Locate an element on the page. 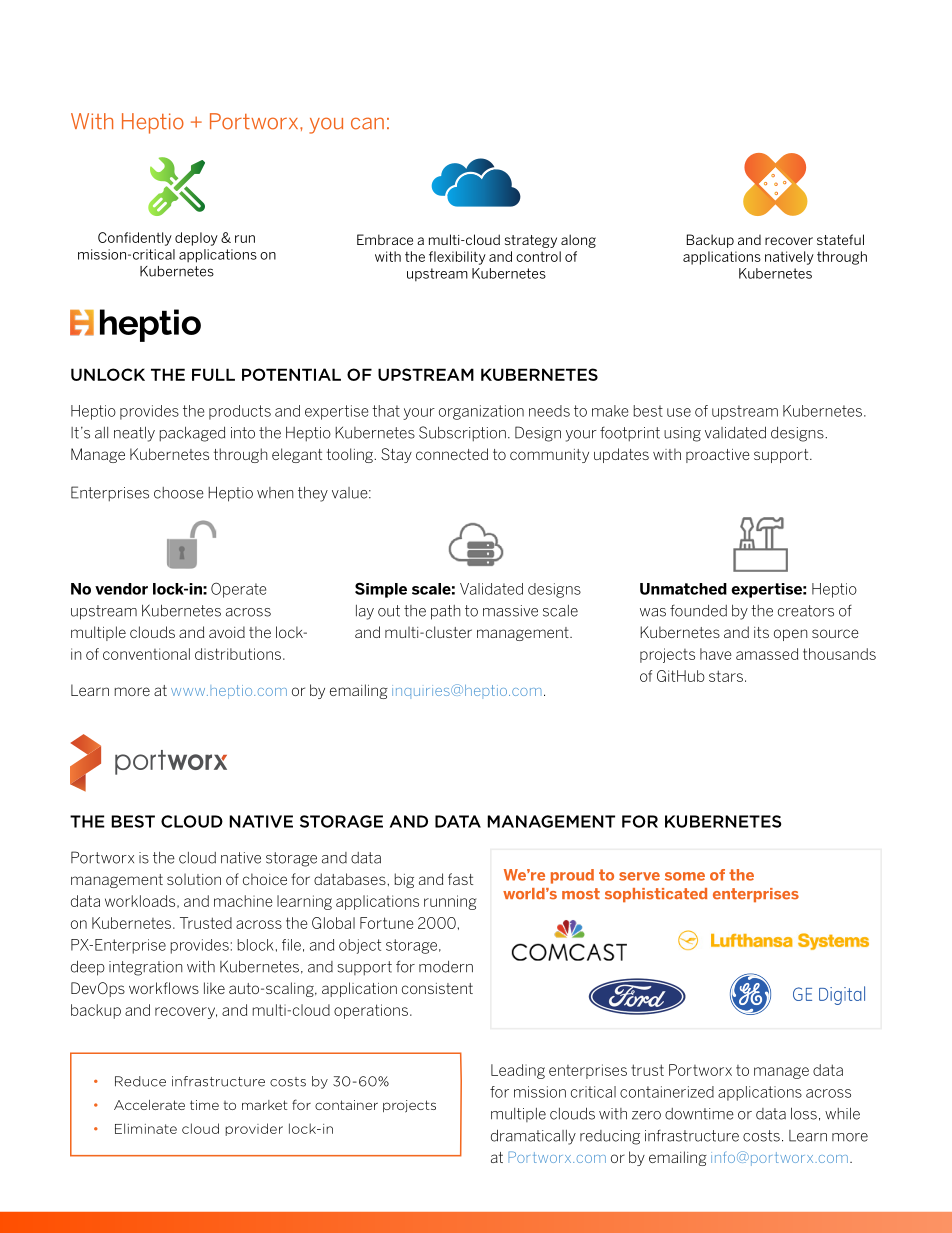 The height and width of the image is (1233, 952). deploy is located at coordinates (196, 239).
